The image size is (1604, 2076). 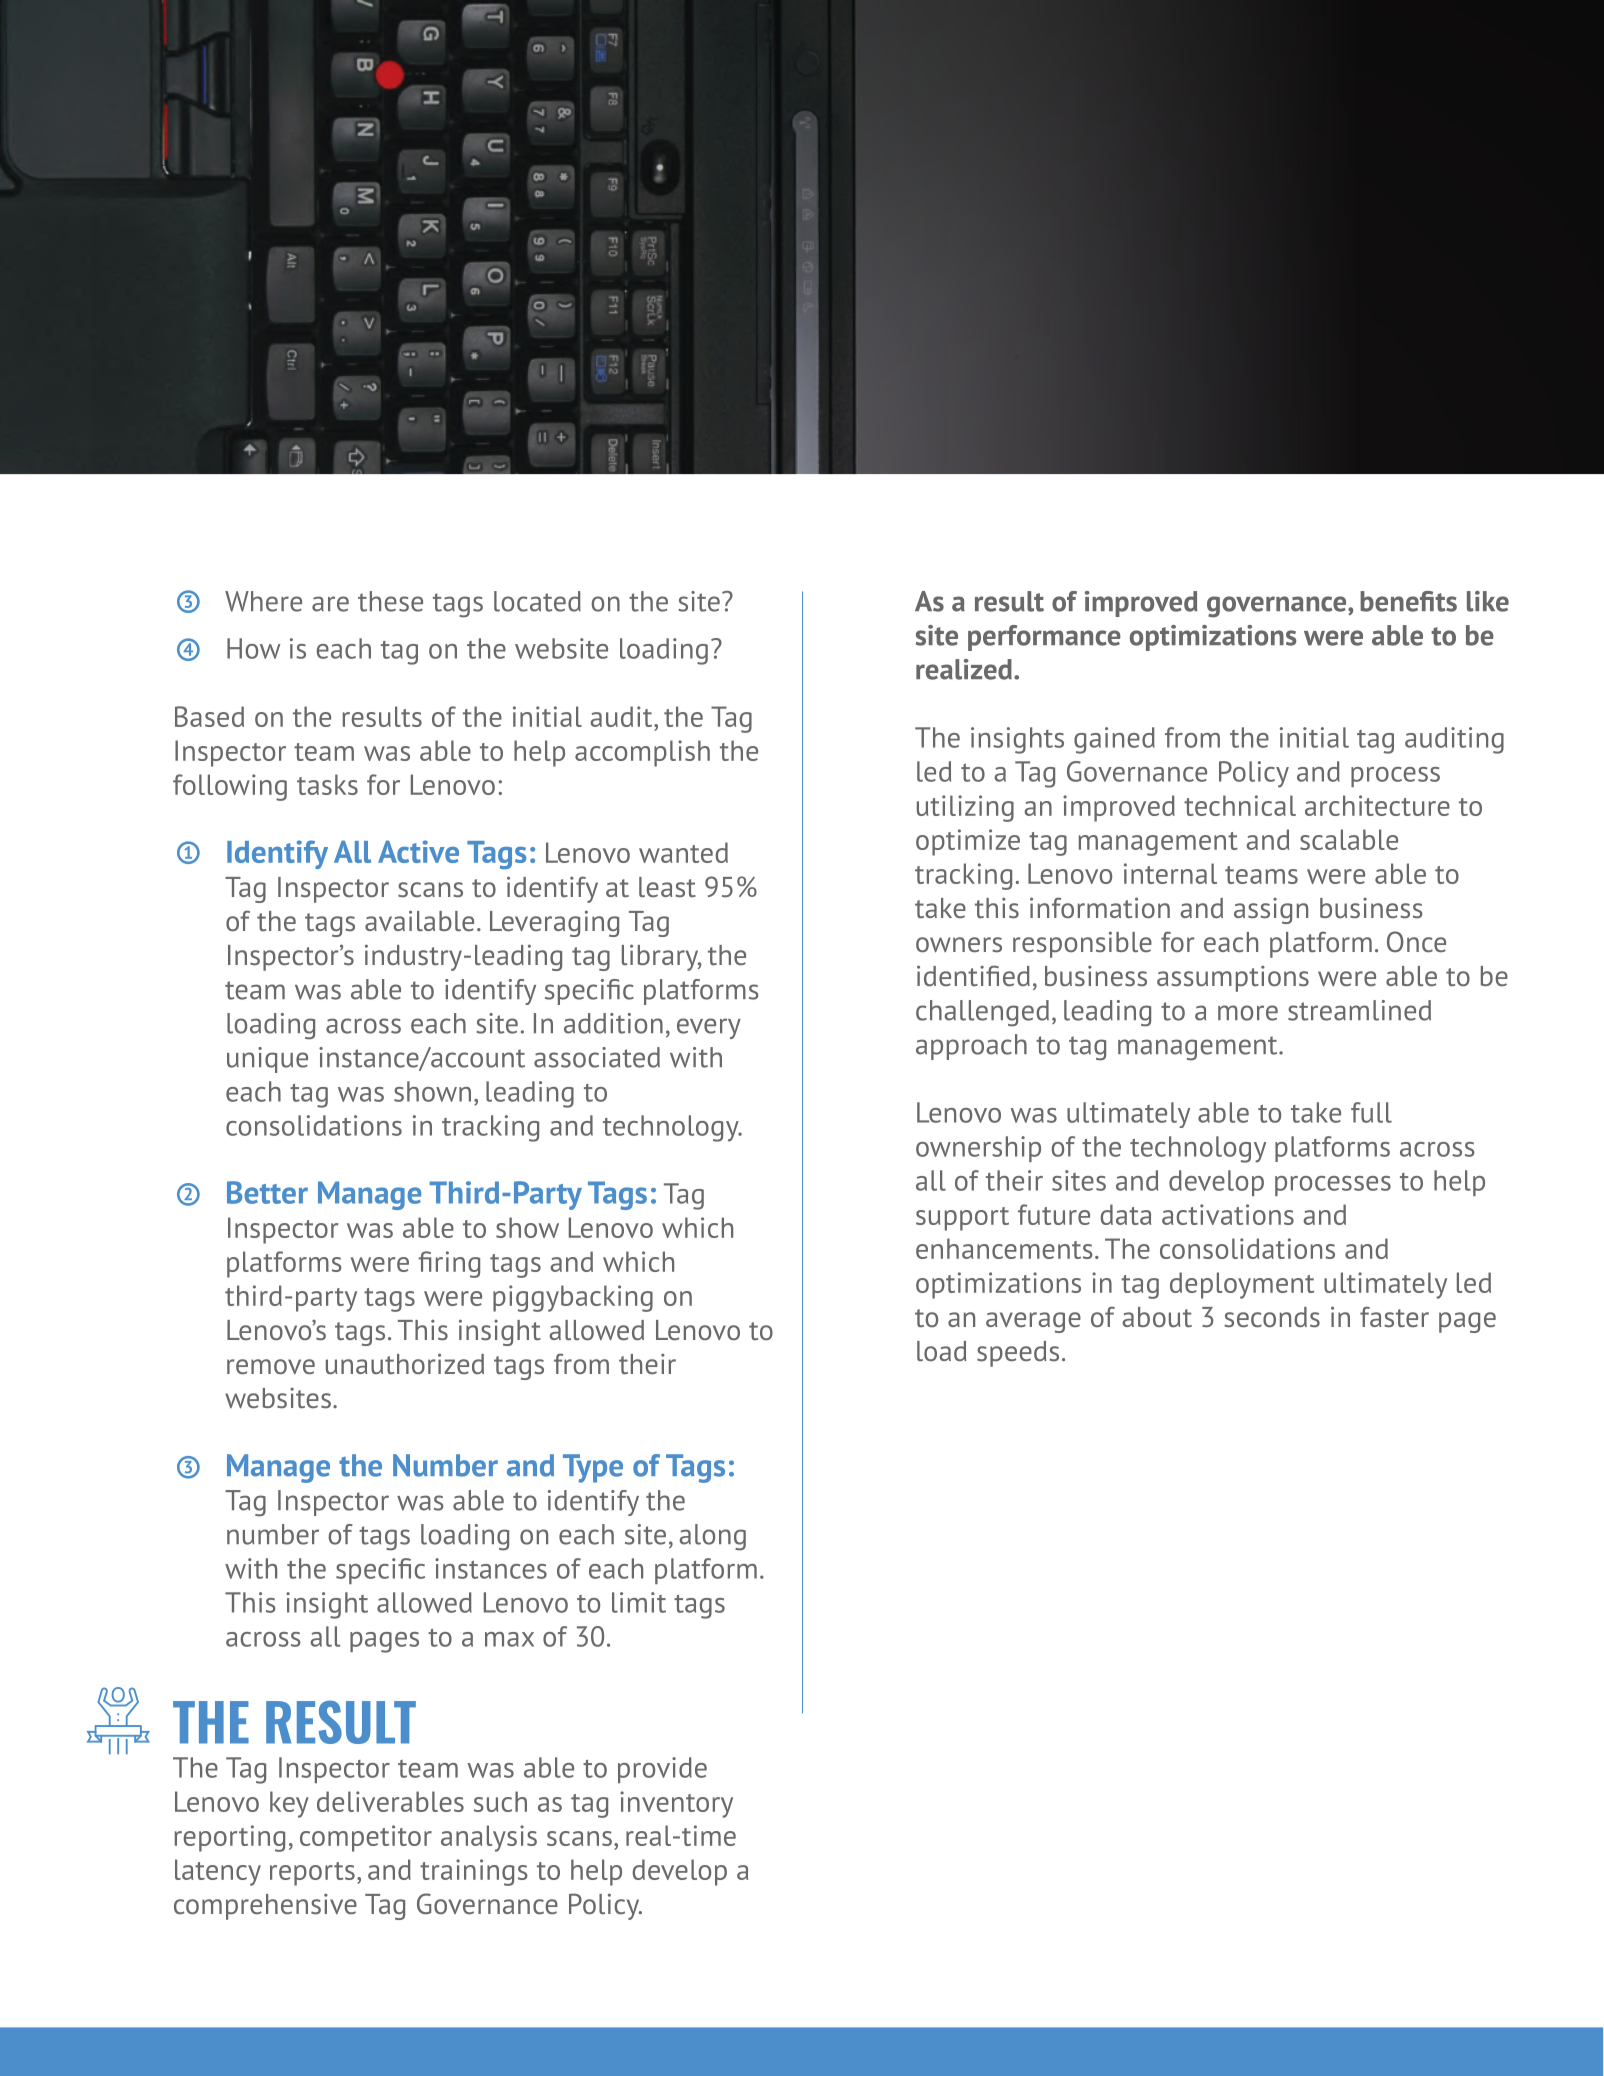 What do you see at coordinates (712, 1537) in the screenshot?
I see `along` at bounding box center [712, 1537].
